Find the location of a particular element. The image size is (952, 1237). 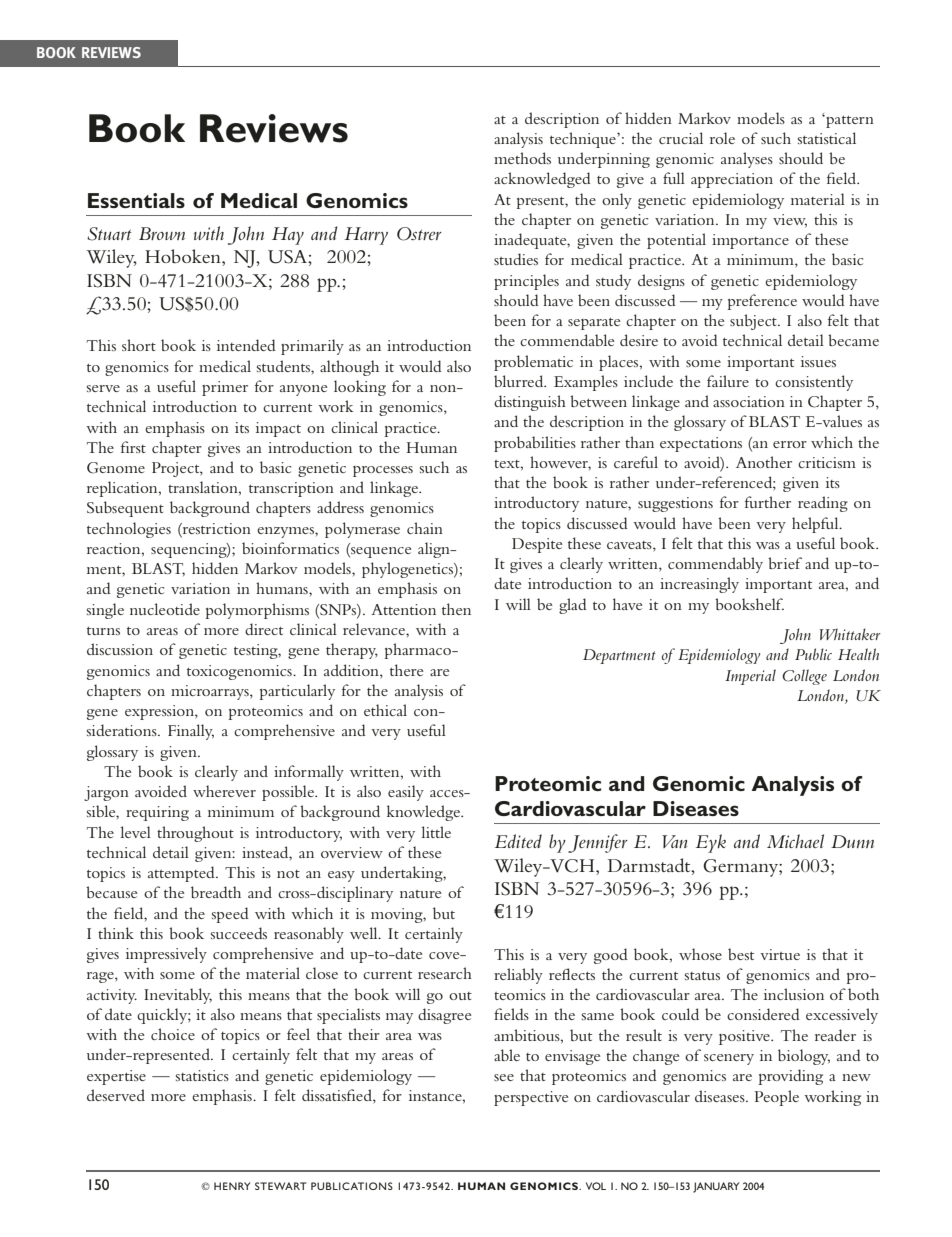

probabilities is located at coordinates (535, 444).
